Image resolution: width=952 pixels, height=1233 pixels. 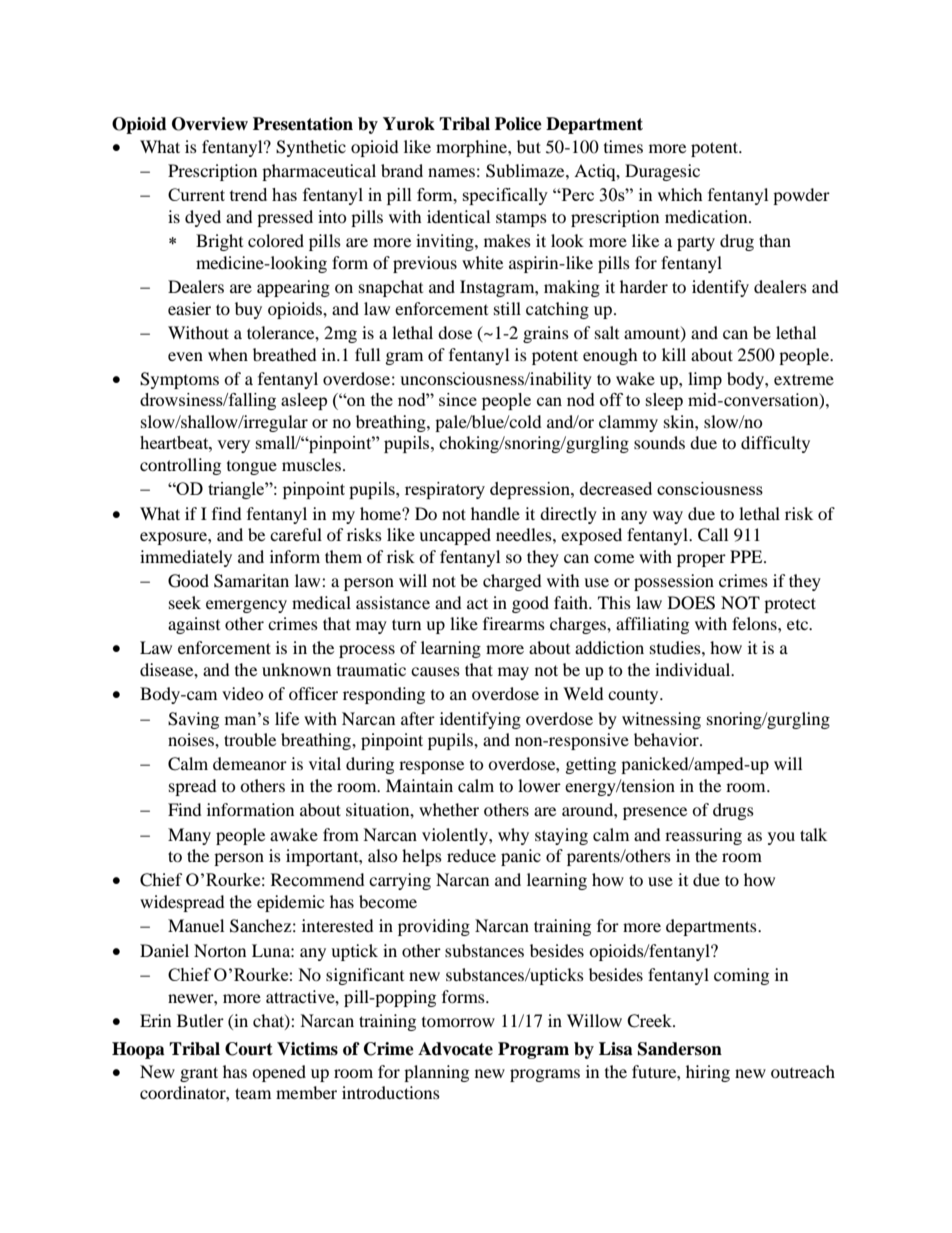 I want to click on Police, so click(x=518, y=124).
